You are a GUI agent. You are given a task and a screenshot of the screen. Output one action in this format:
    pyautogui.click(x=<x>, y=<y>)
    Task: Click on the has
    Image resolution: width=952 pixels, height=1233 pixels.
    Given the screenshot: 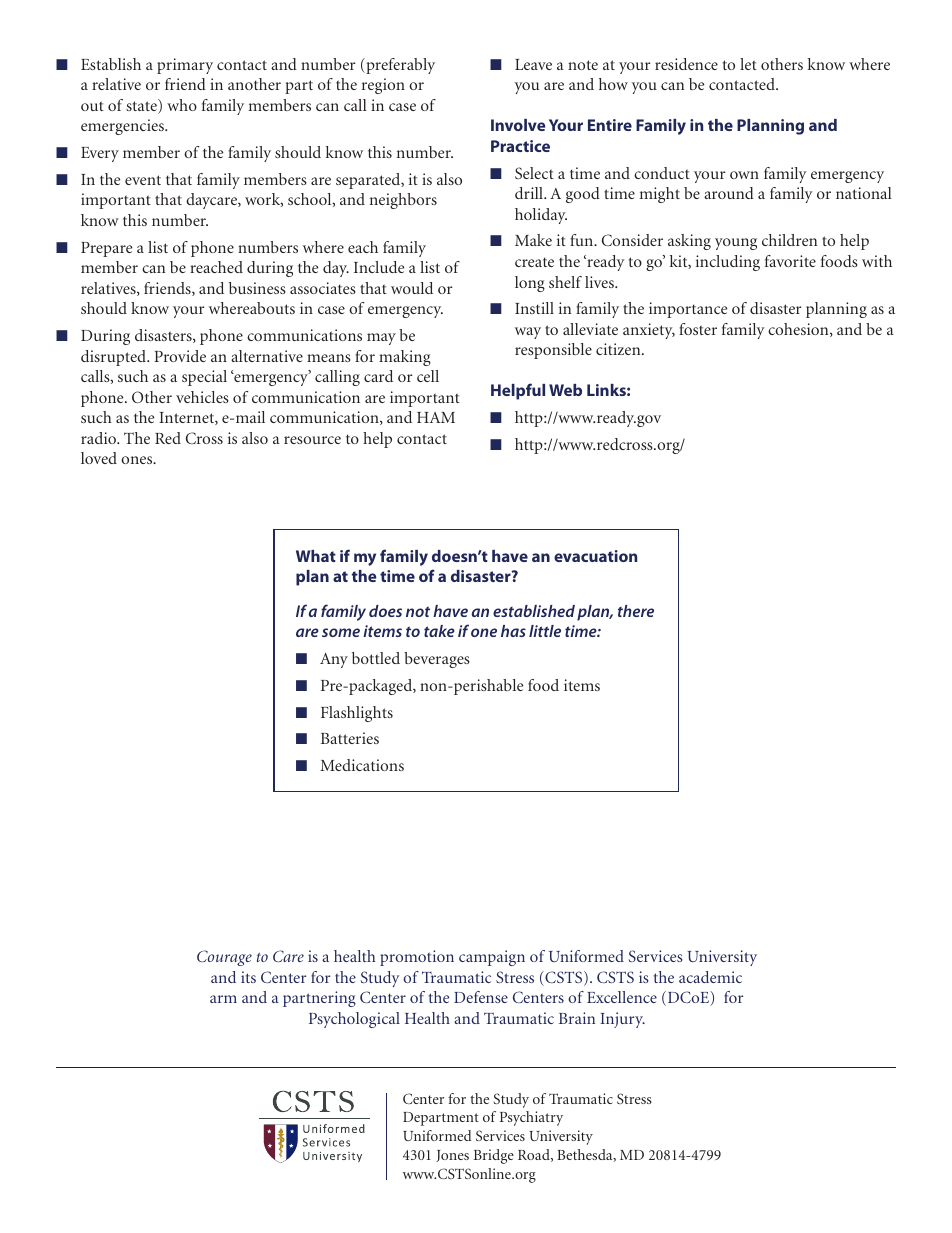 What is the action you would take?
    pyautogui.click(x=513, y=631)
